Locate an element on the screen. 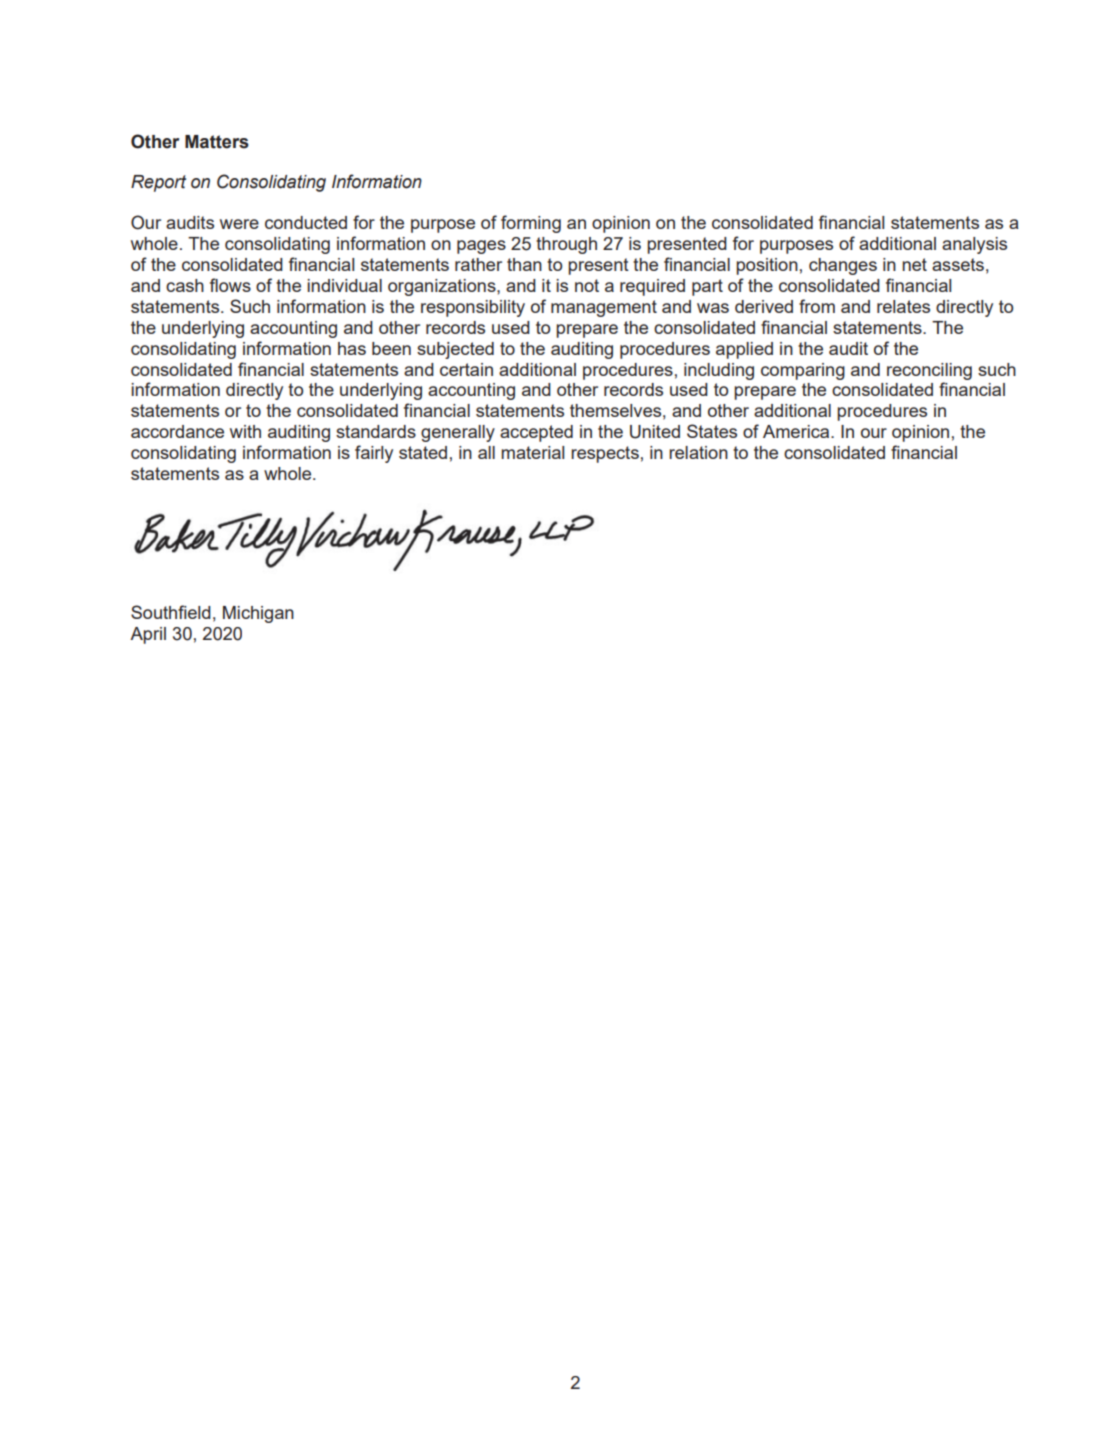  analysis is located at coordinates (974, 245).
